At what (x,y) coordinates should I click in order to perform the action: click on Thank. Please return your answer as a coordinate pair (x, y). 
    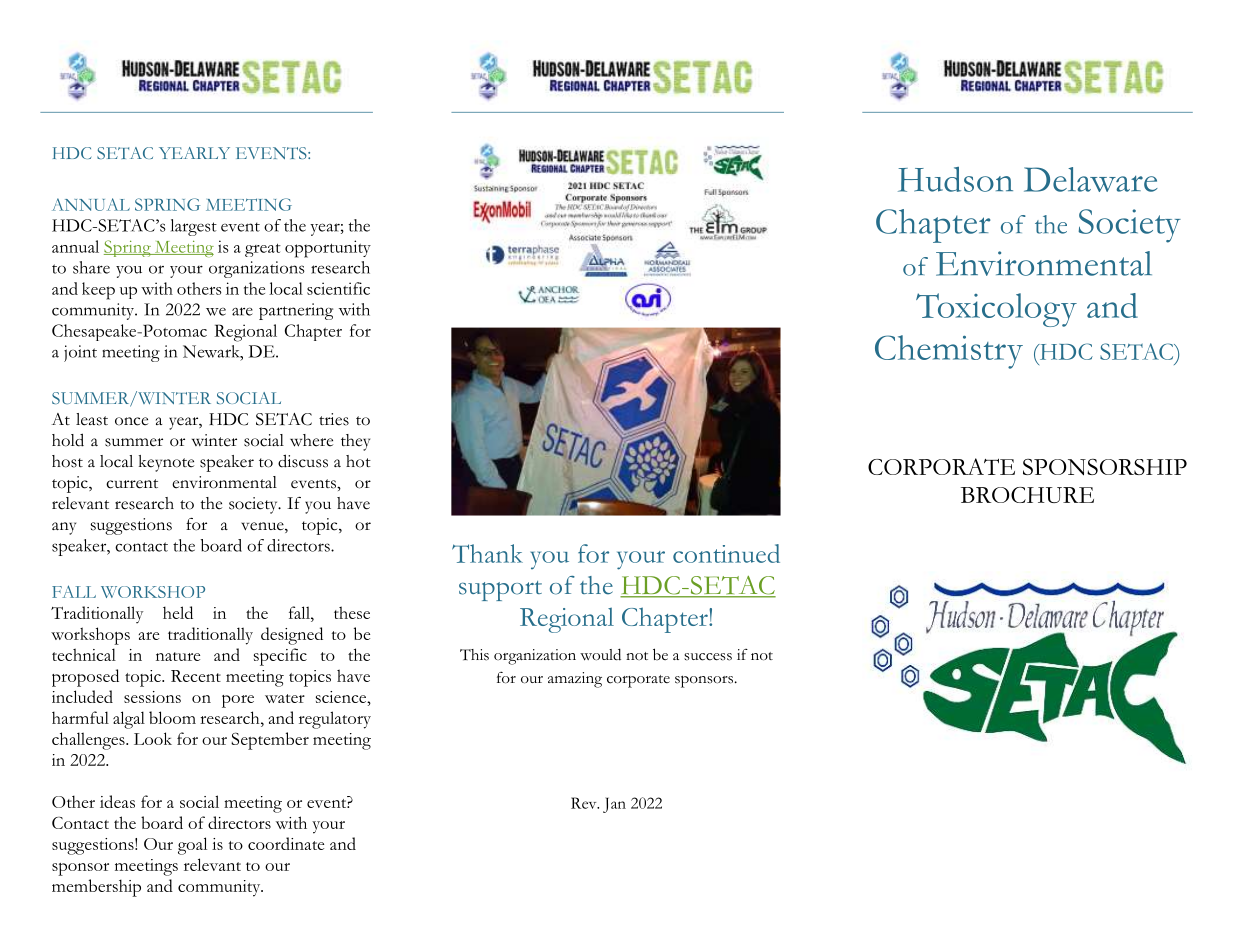
    Looking at the image, I should click on (487, 553).
